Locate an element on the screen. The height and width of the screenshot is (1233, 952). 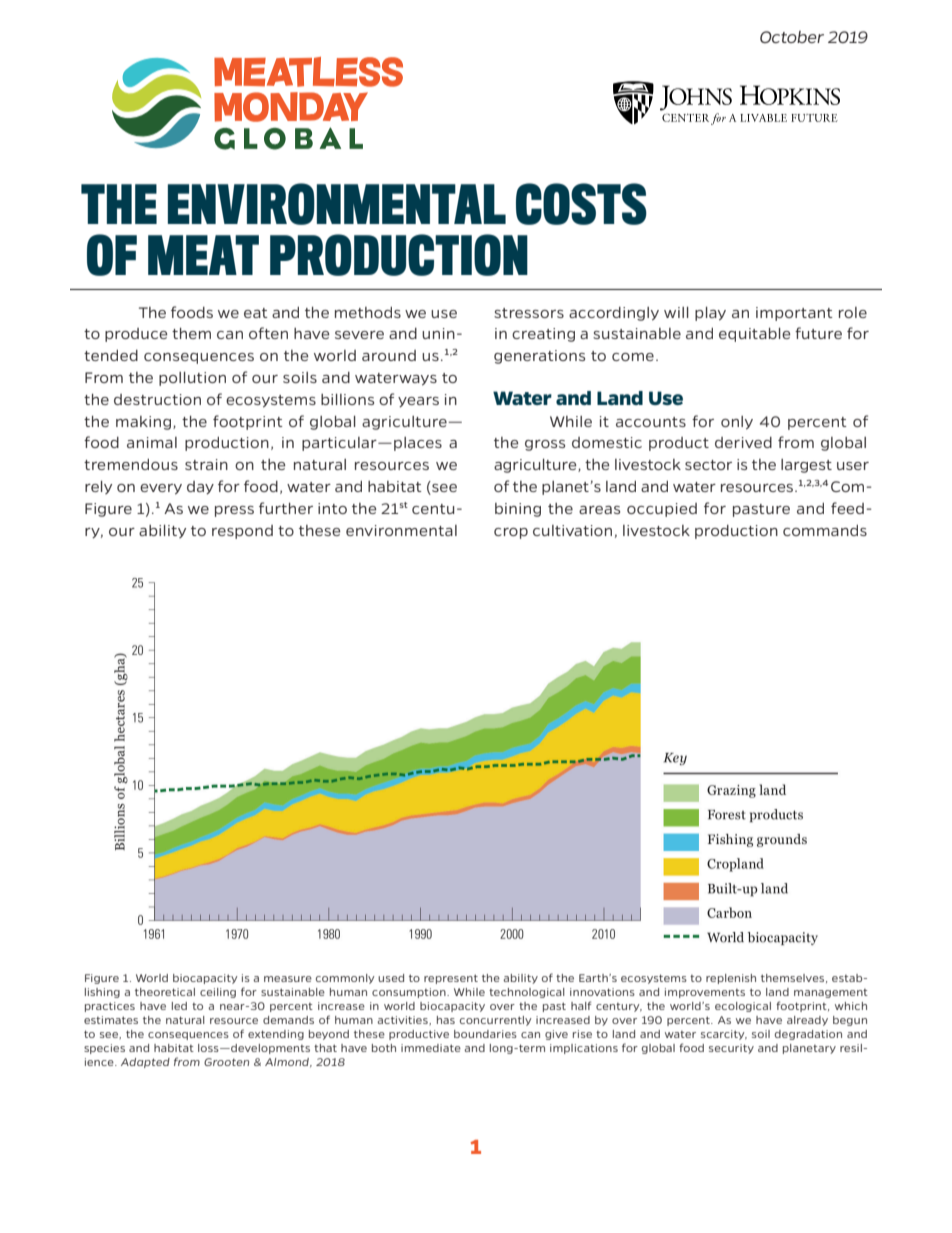
COSTS is located at coordinates (581, 204).
